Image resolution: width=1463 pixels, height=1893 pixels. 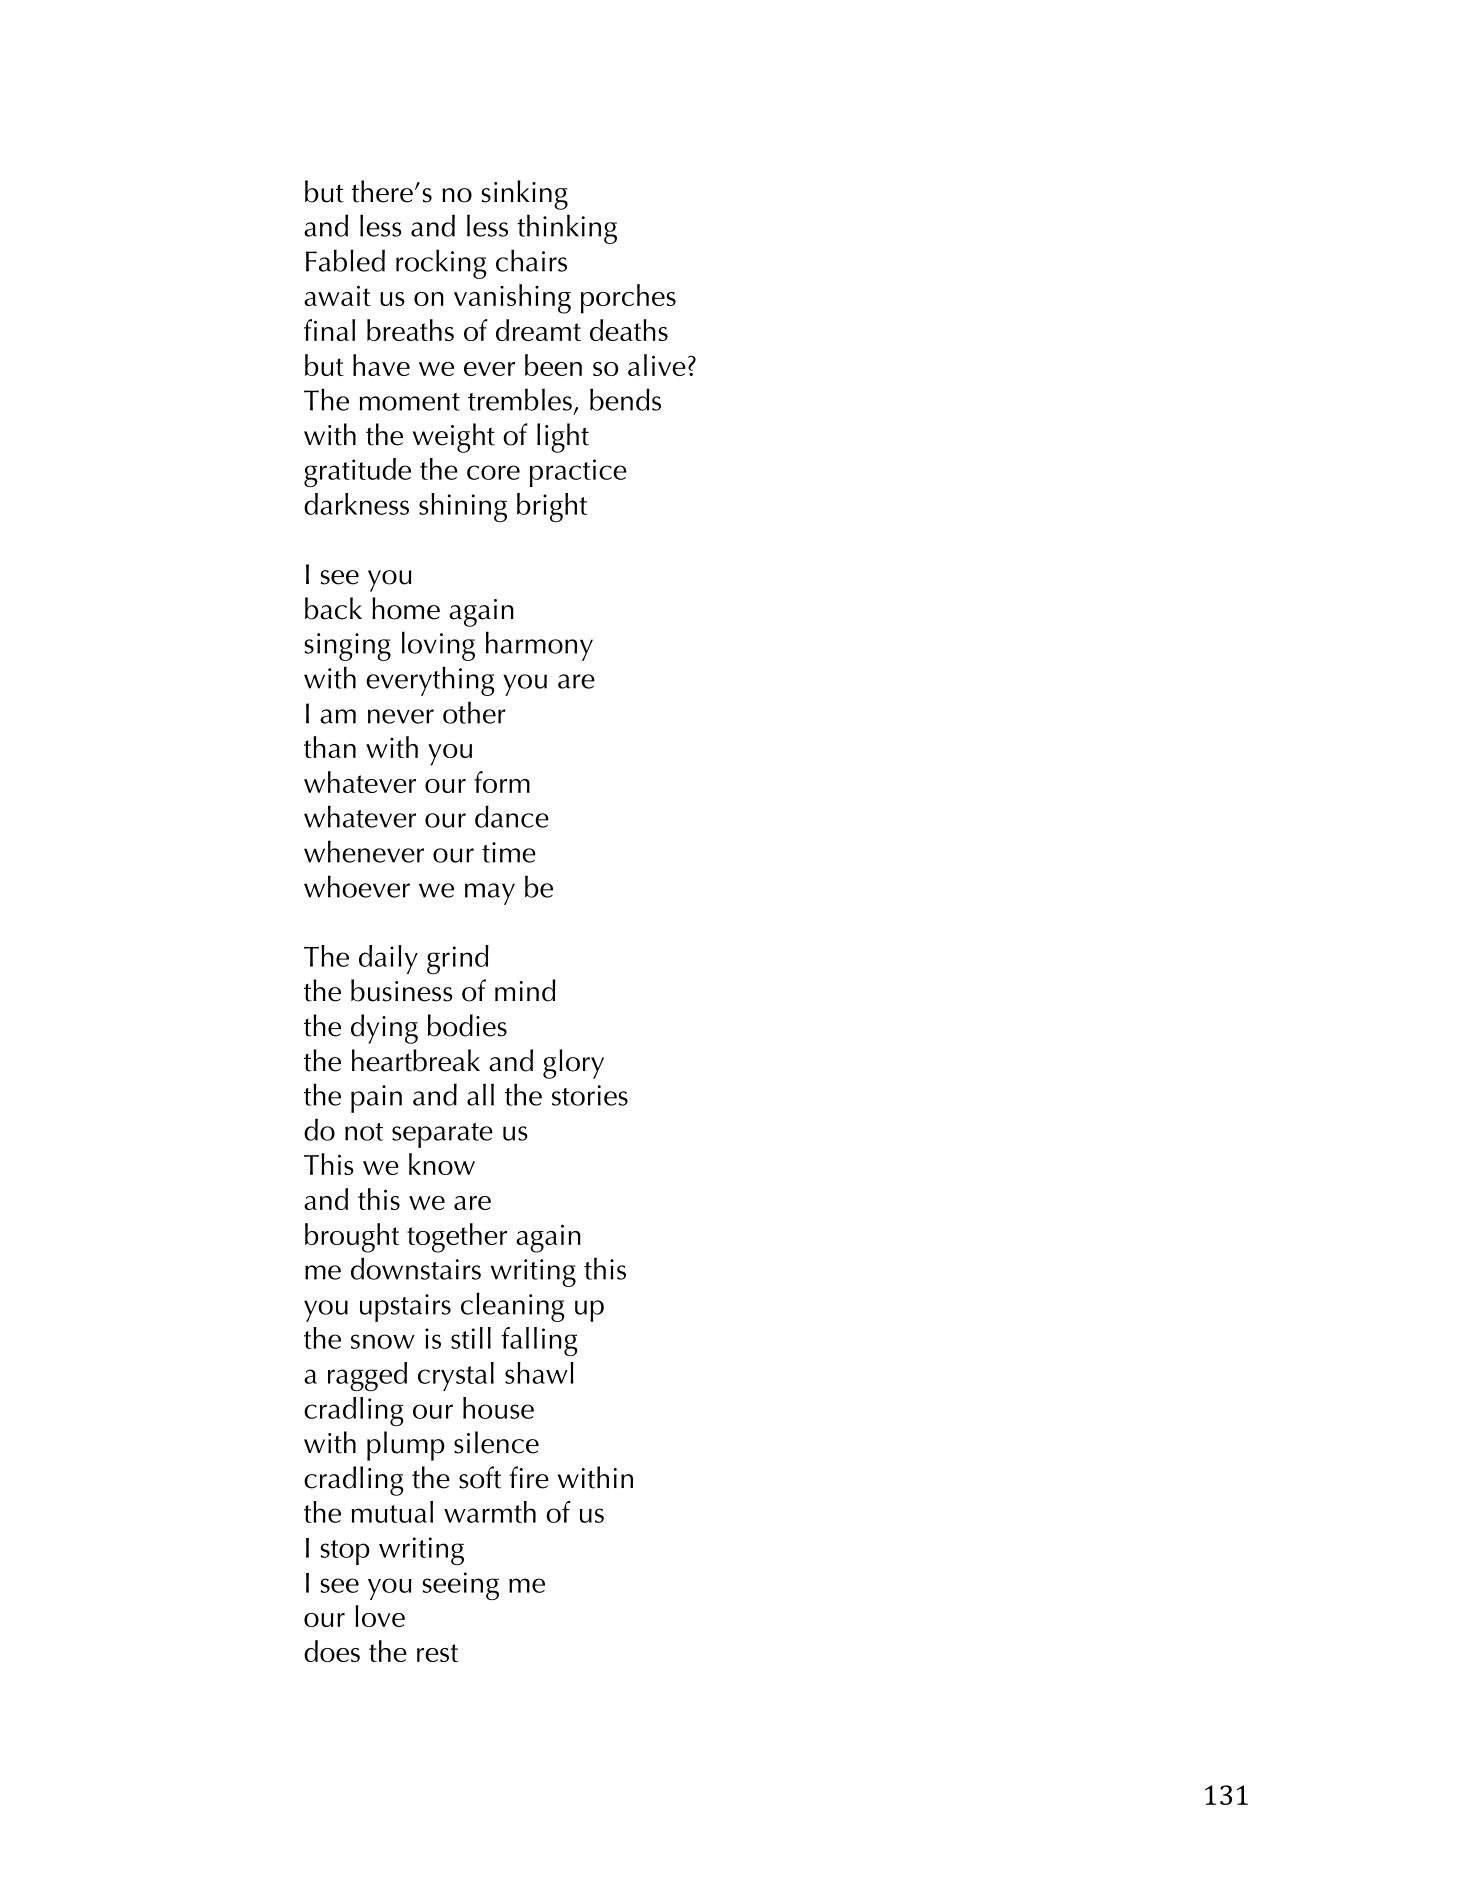 What do you see at coordinates (348, 647) in the image?
I see `singing` at bounding box center [348, 647].
